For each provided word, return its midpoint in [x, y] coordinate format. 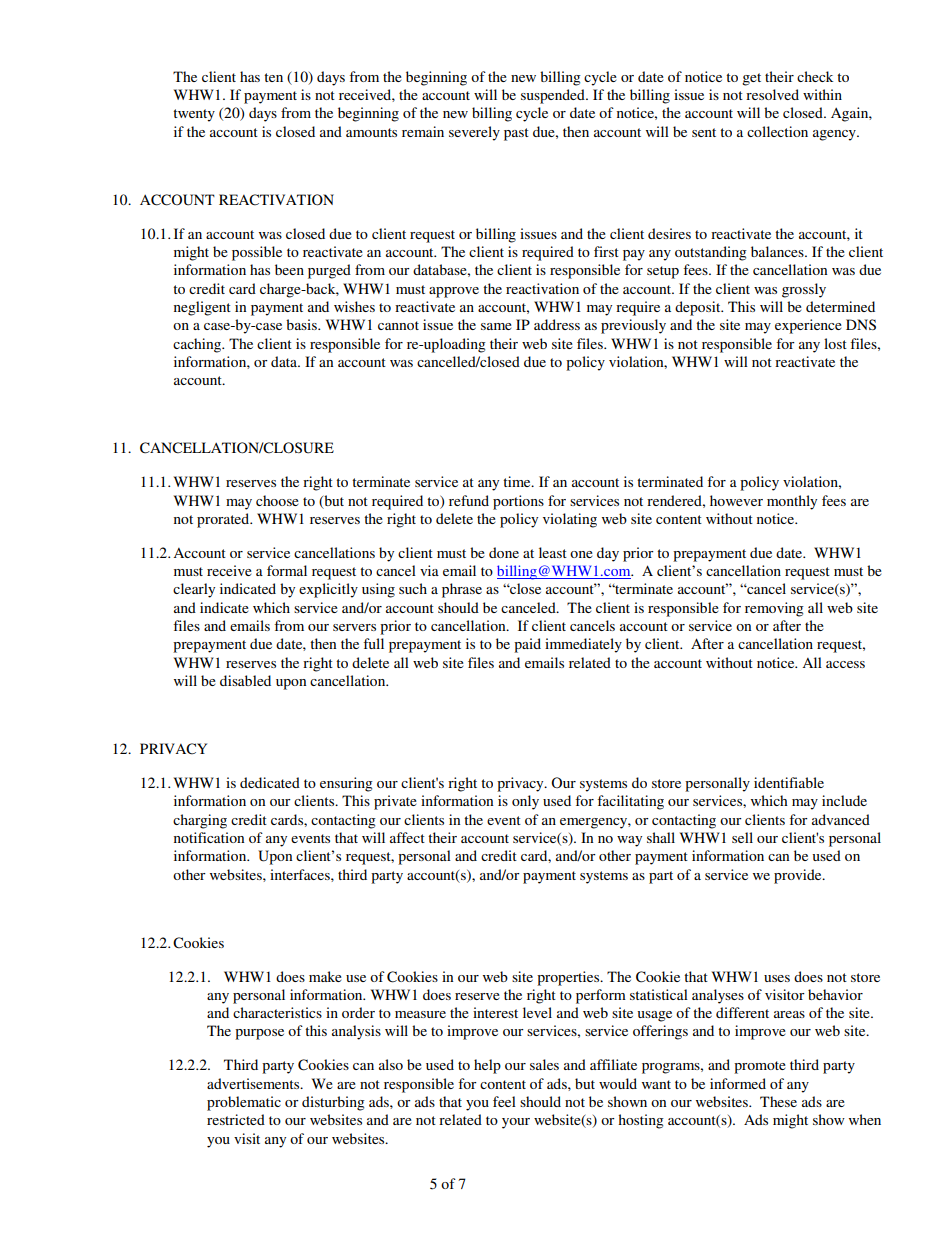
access [845, 664]
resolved [772, 94]
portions [518, 502]
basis [302, 324]
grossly [804, 290]
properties [569, 978]
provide [799, 876]
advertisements [254, 1083]
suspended [554, 96]
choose [277, 500]
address [557, 324]
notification [209, 837]
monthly [792, 502]
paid [527, 645]
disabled [245, 680]
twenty [194, 115]
